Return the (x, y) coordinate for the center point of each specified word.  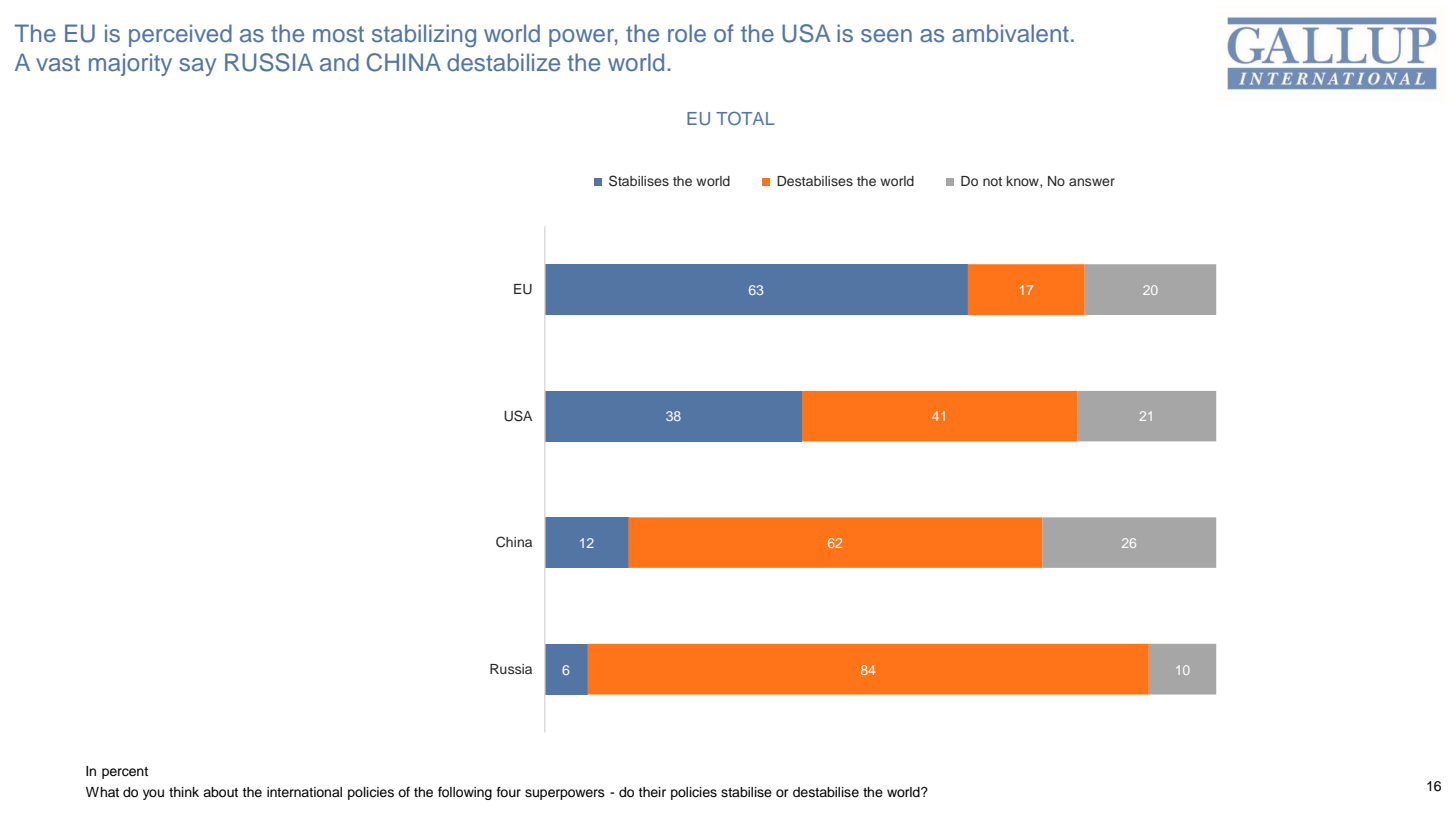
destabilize (503, 62)
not (992, 181)
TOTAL (745, 118)
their (652, 792)
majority (130, 64)
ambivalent (1010, 33)
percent (125, 773)
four (509, 791)
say (197, 67)
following (465, 793)
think (184, 792)
